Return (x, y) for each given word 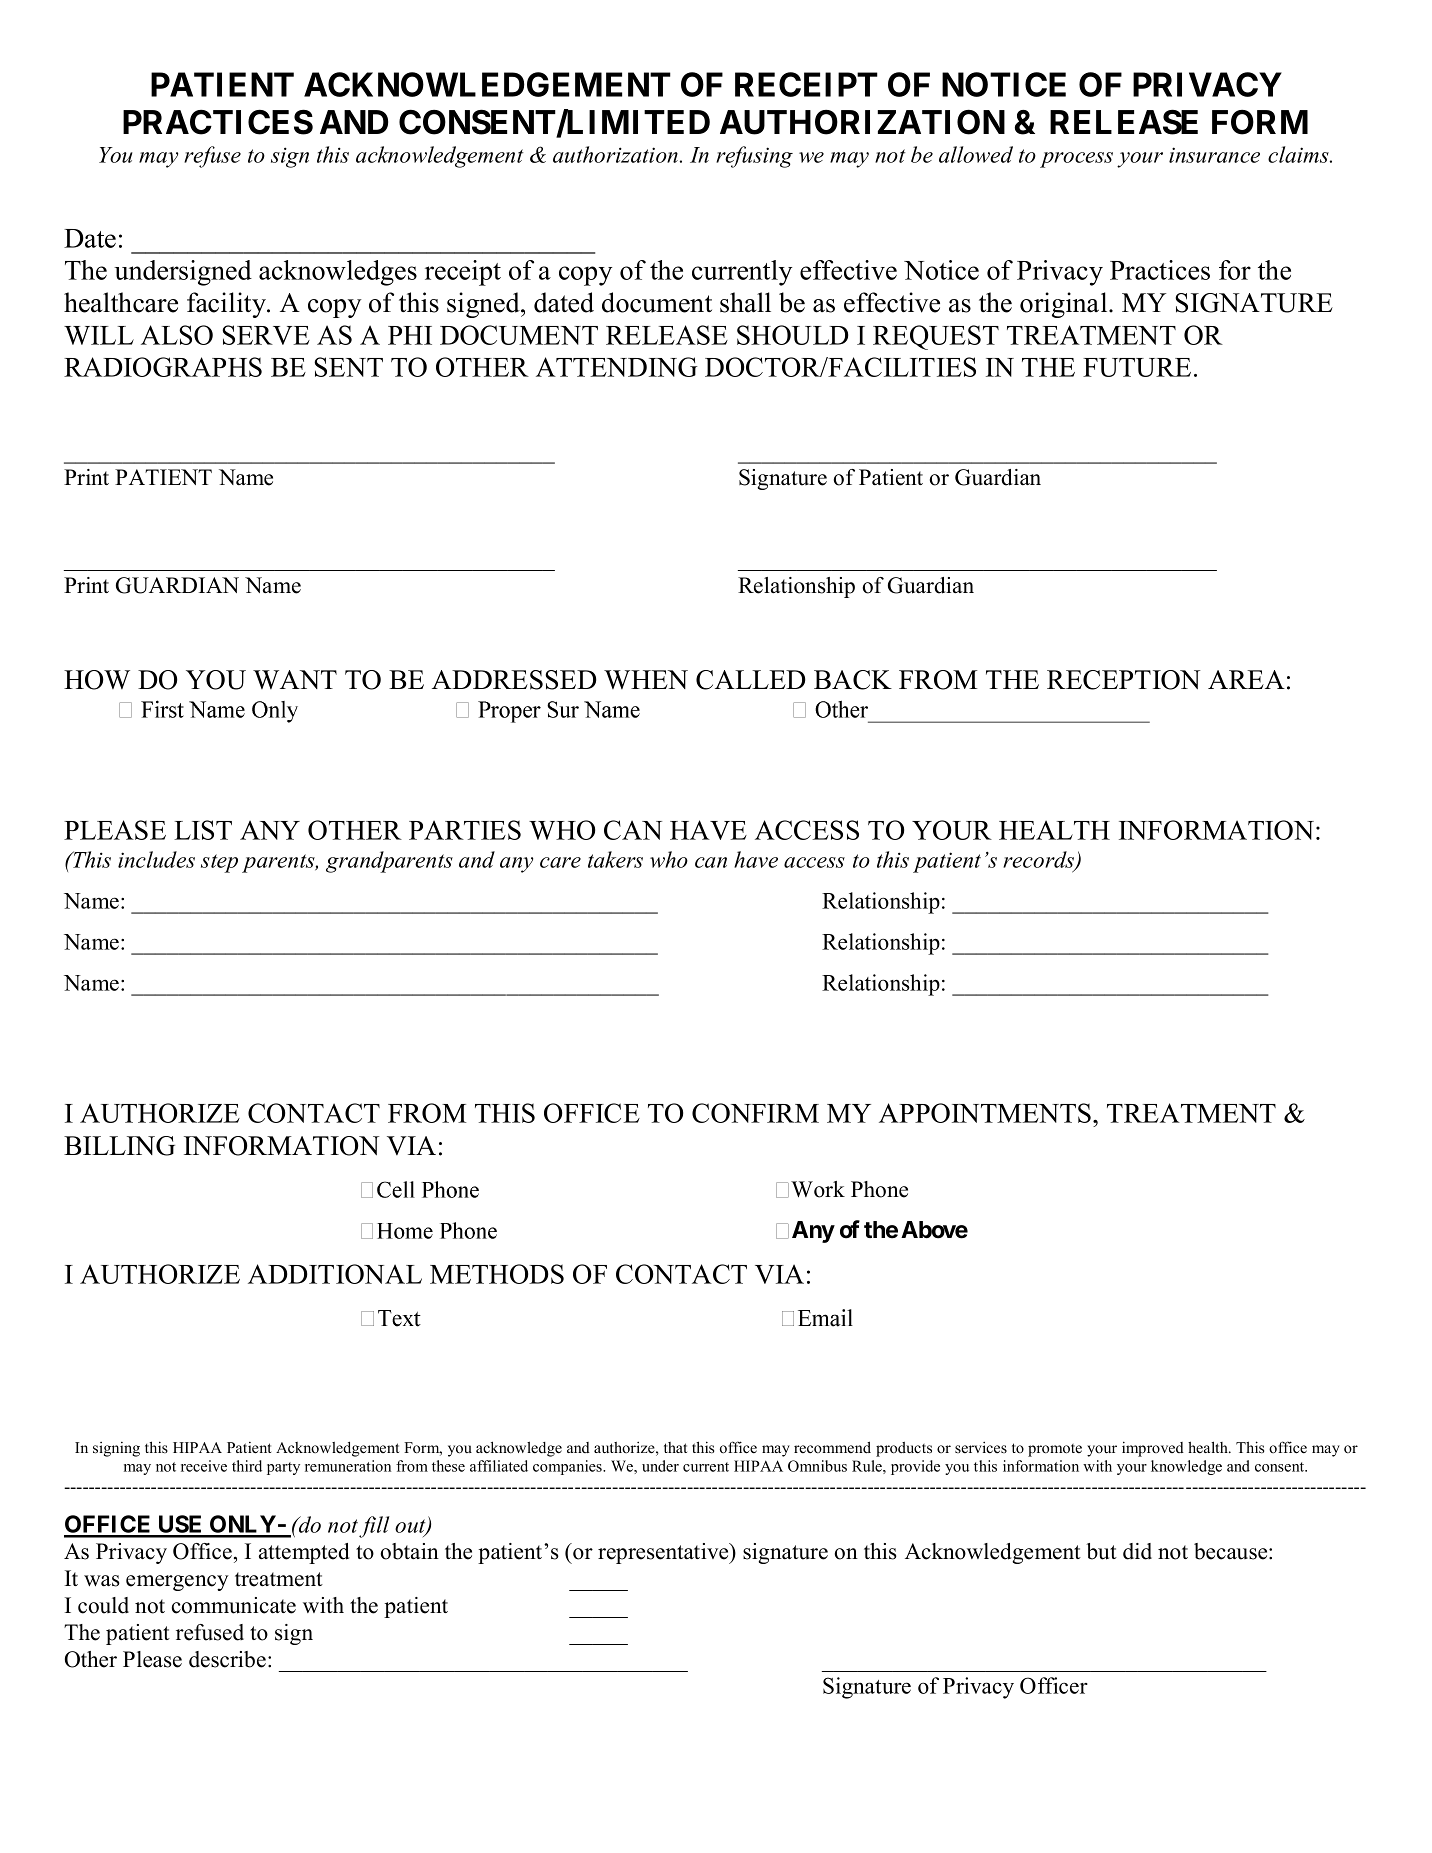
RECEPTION (1124, 680)
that (675, 1447)
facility (227, 305)
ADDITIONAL (335, 1274)
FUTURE (1137, 367)
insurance (1214, 155)
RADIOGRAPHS (163, 367)
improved (1153, 1449)
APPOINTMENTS (985, 1113)
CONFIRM (755, 1113)
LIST (203, 830)
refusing (754, 157)
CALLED (751, 680)
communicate (234, 1605)
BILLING (119, 1146)
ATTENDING (617, 367)
